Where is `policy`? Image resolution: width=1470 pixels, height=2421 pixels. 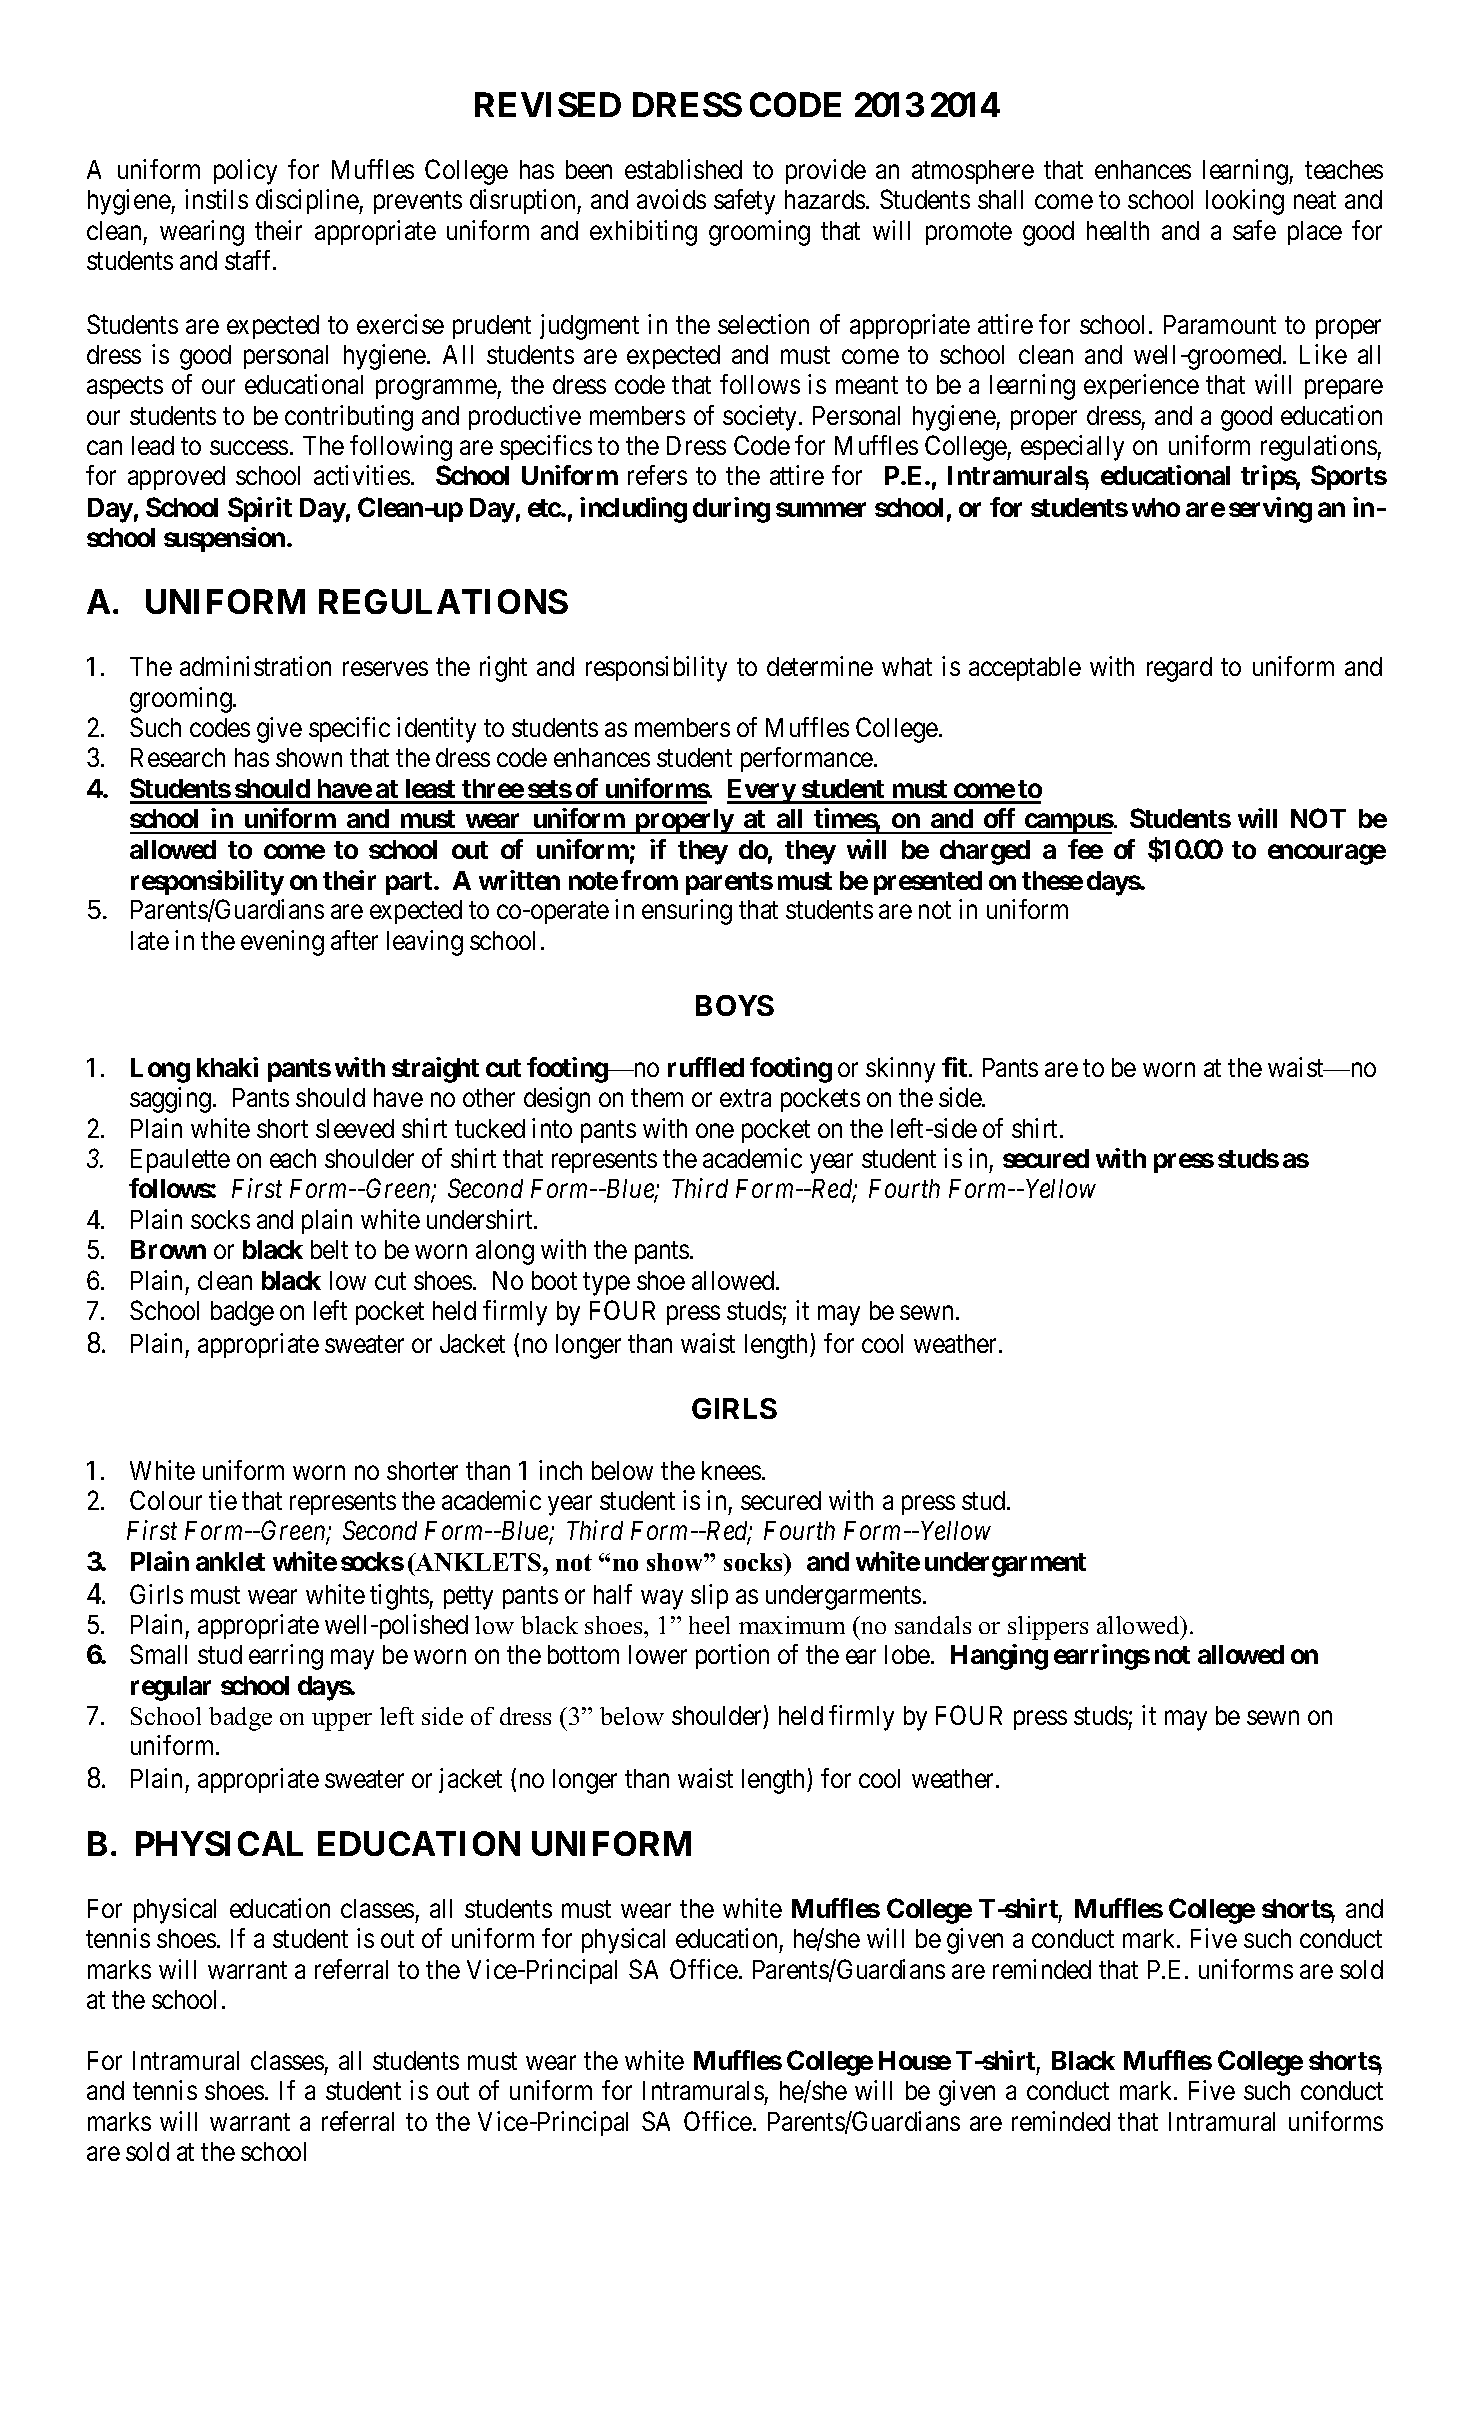
policy is located at coordinates (245, 172).
